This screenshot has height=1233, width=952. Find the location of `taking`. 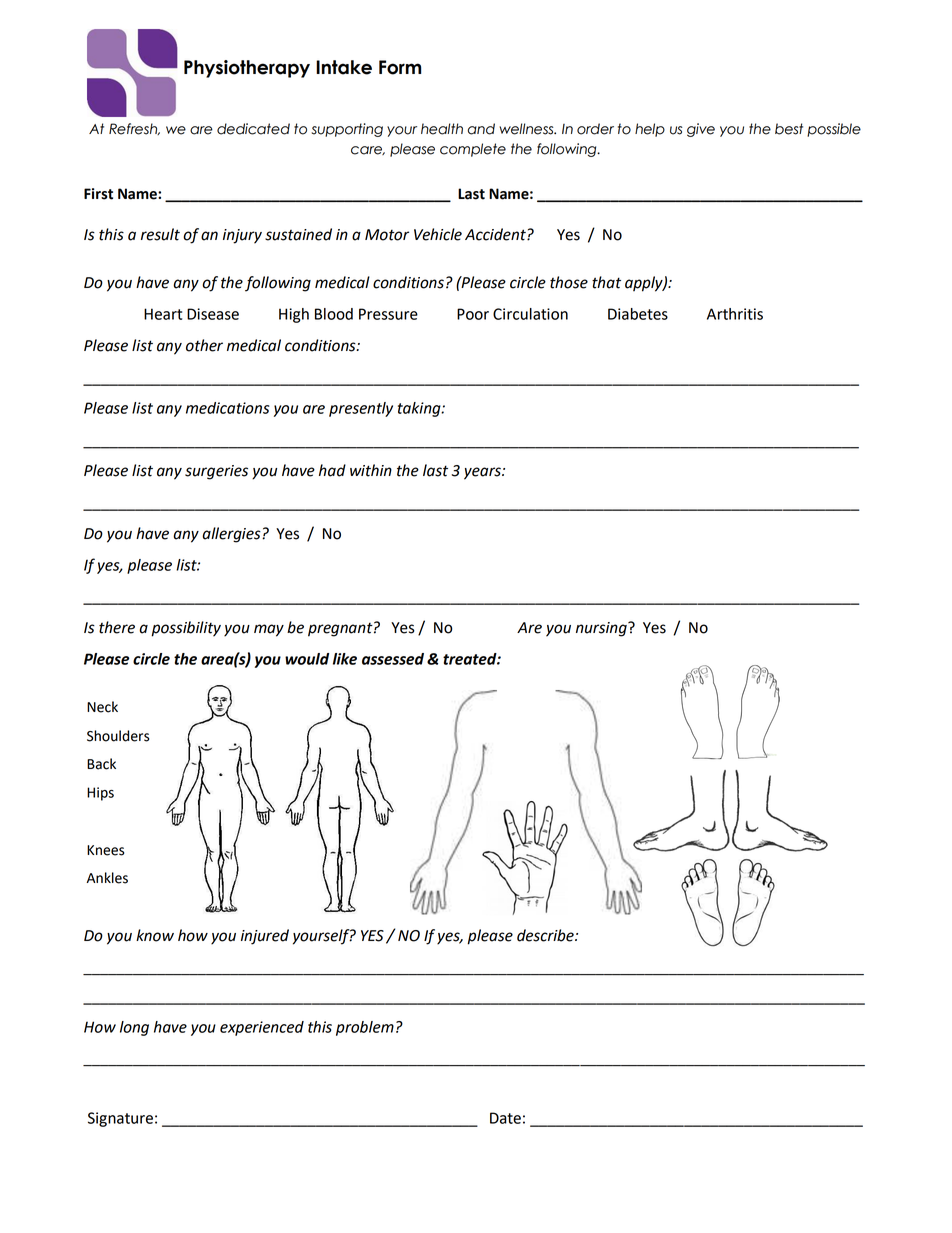

taking is located at coordinates (420, 409).
